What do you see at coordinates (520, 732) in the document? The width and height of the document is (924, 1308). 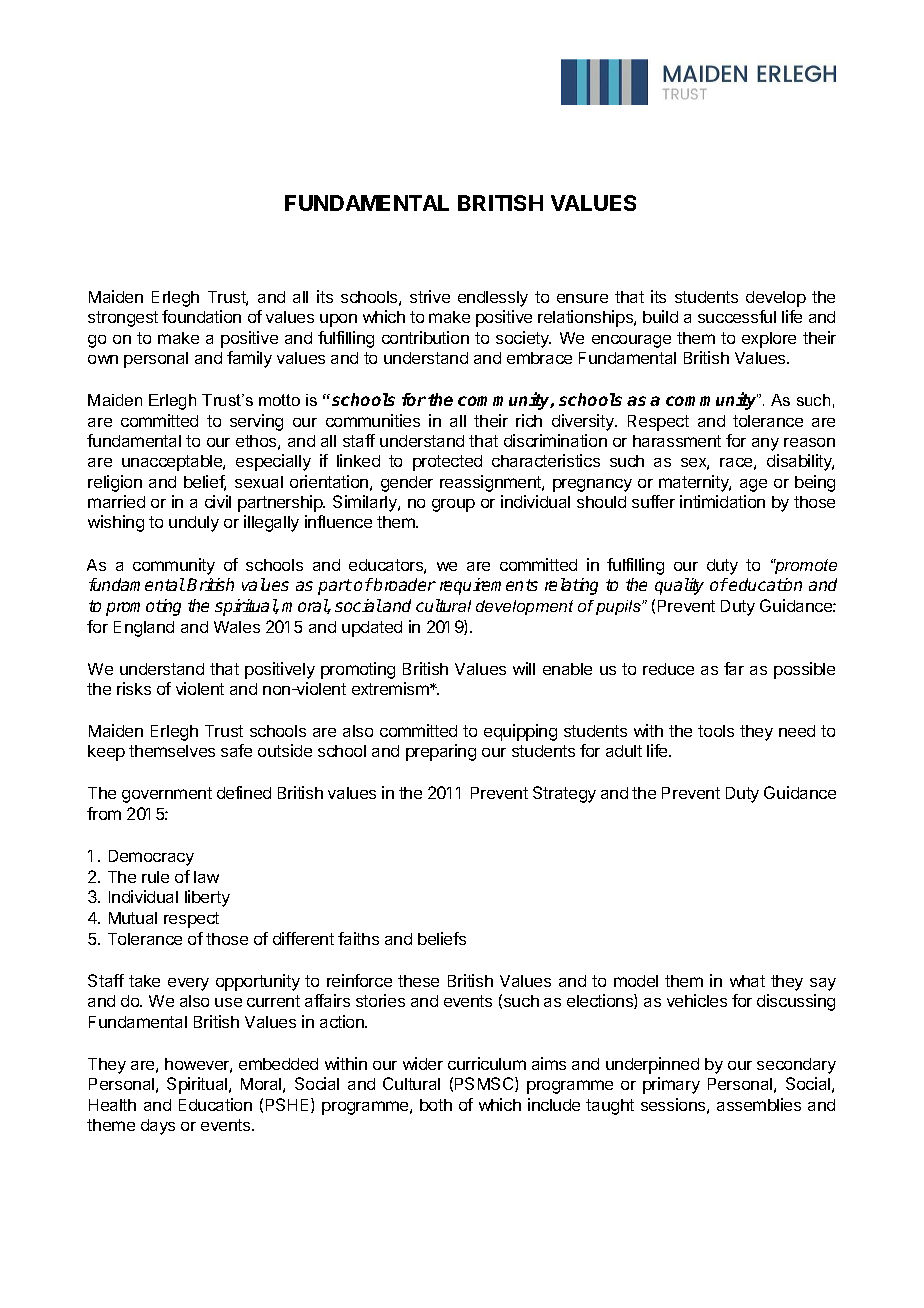 I see `equipping` at bounding box center [520, 732].
